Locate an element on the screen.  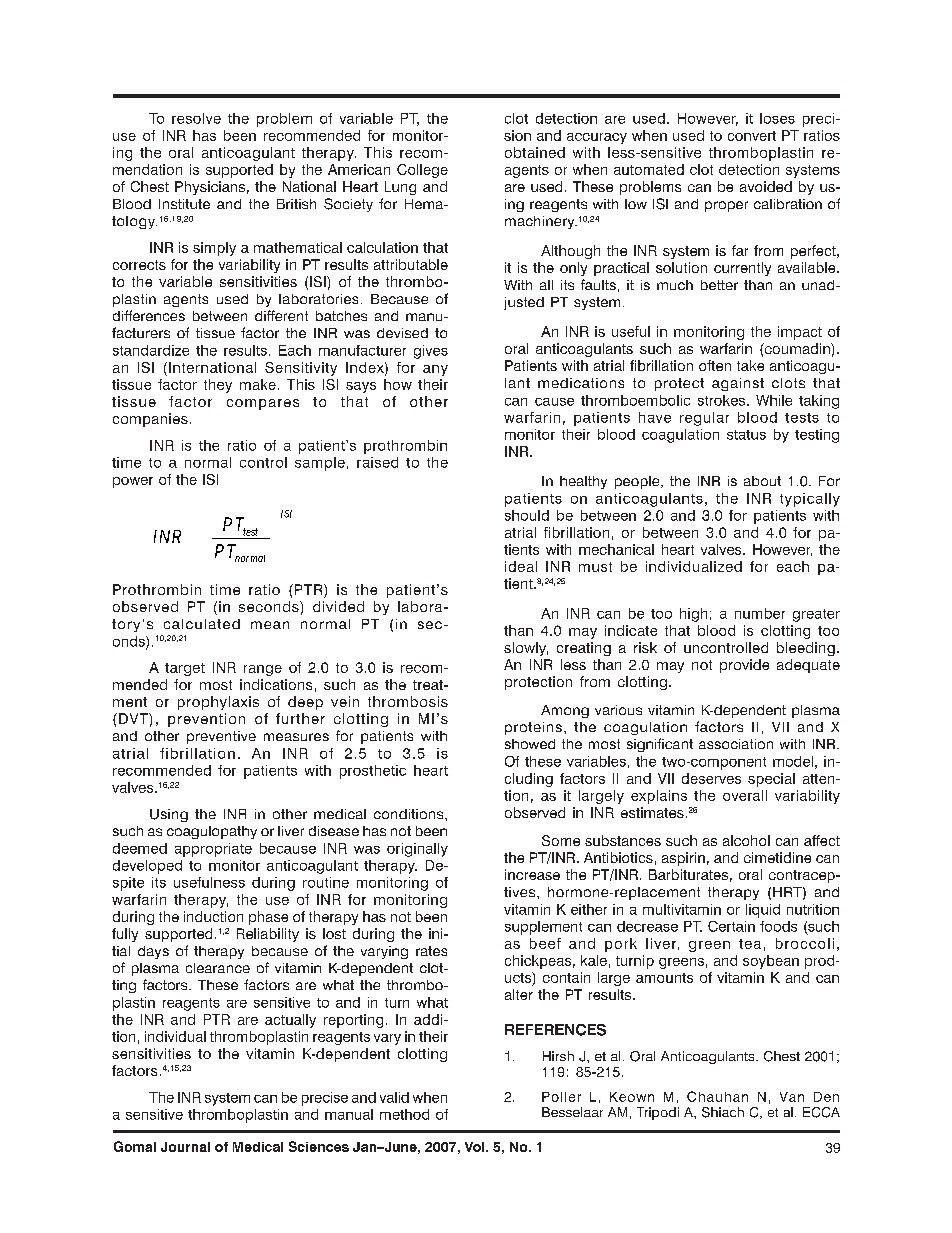
target is located at coordinates (185, 669).
